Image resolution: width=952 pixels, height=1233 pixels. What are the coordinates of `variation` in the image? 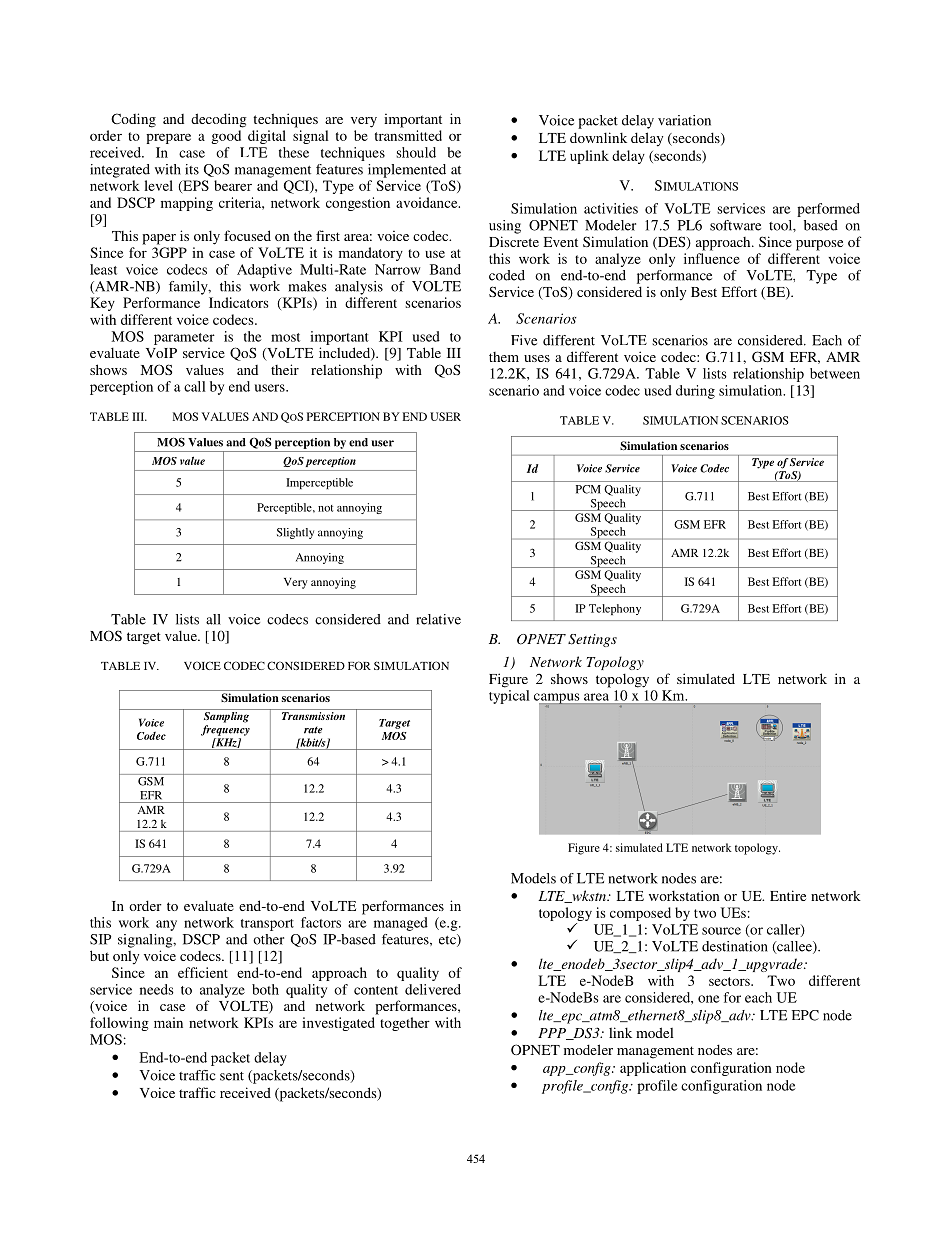 It's located at (684, 120).
